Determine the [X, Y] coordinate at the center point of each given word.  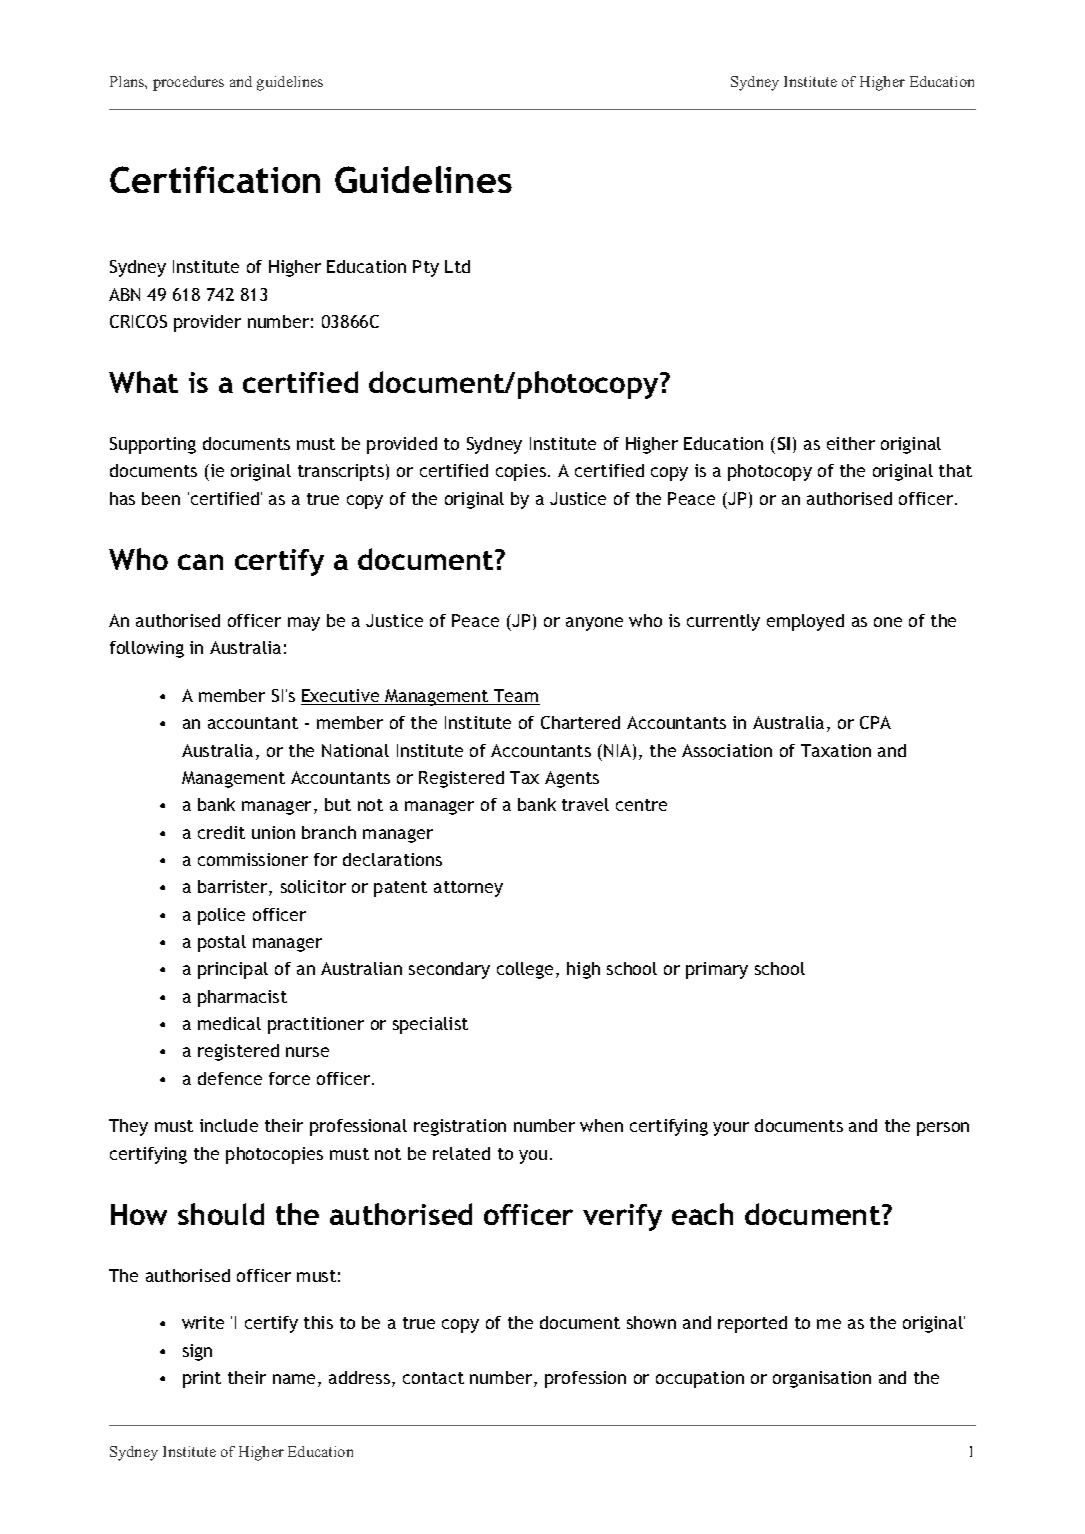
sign [197, 1352]
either [851, 443]
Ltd [457, 266]
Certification [215, 179]
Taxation [836, 750]
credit [221, 832]
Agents [572, 779]
